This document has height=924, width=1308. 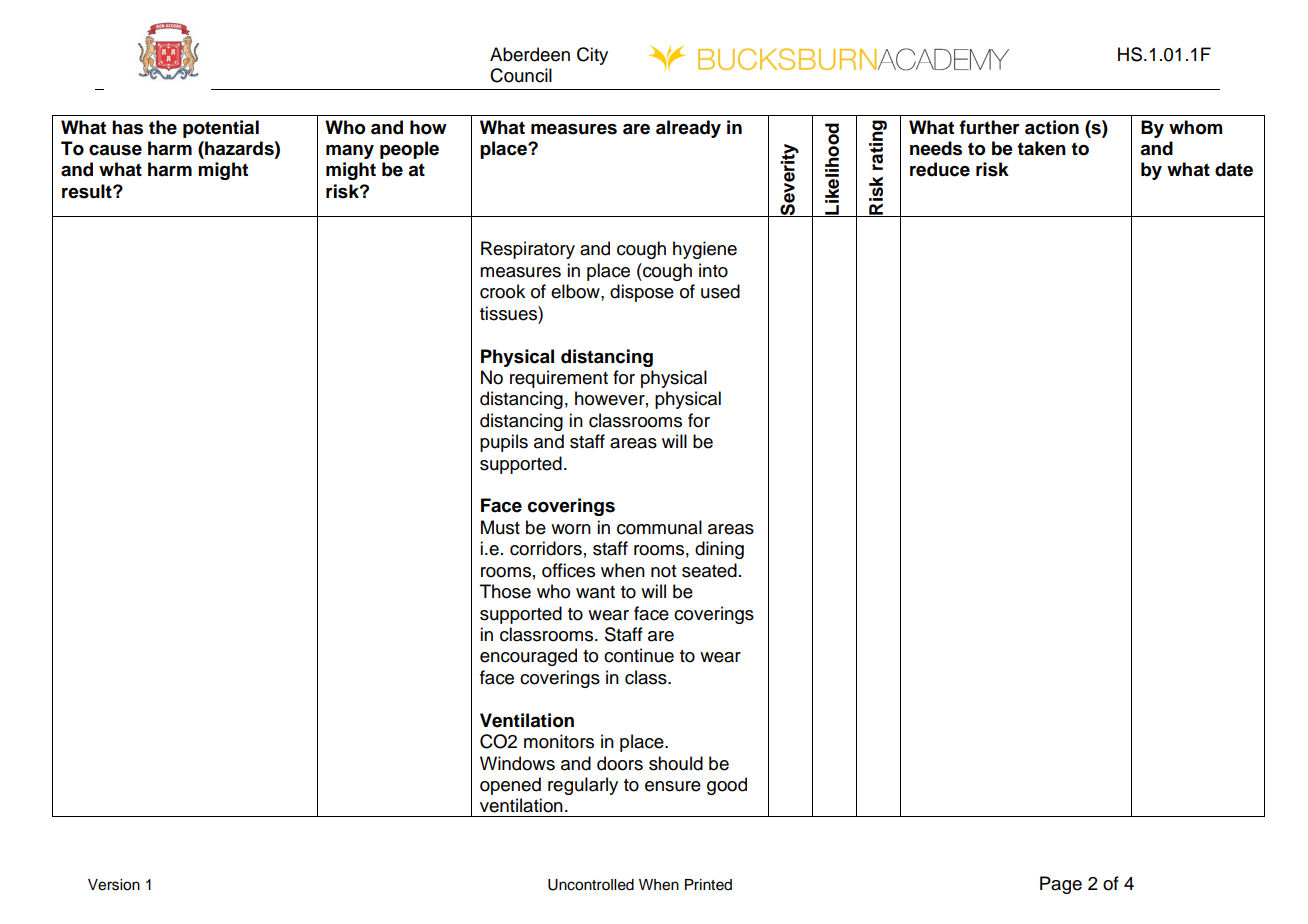 What do you see at coordinates (221, 129) in the document?
I see `potential` at bounding box center [221, 129].
